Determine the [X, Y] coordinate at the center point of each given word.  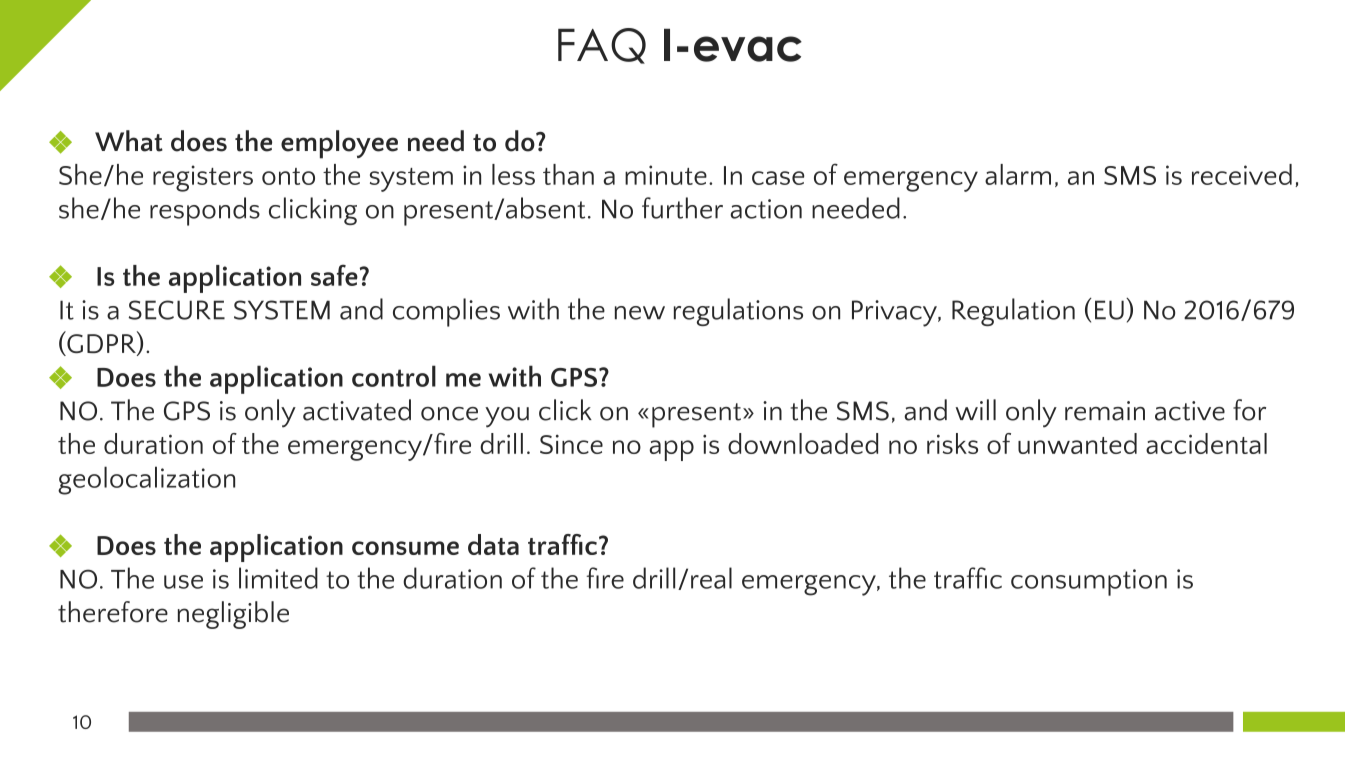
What [129, 141]
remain [1105, 411]
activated [357, 410]
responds [205, 211]
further [682, 208]
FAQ [602, 46]
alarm [1018, 174]
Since [571, 444]
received [1242, 174]
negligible [233, 615]
